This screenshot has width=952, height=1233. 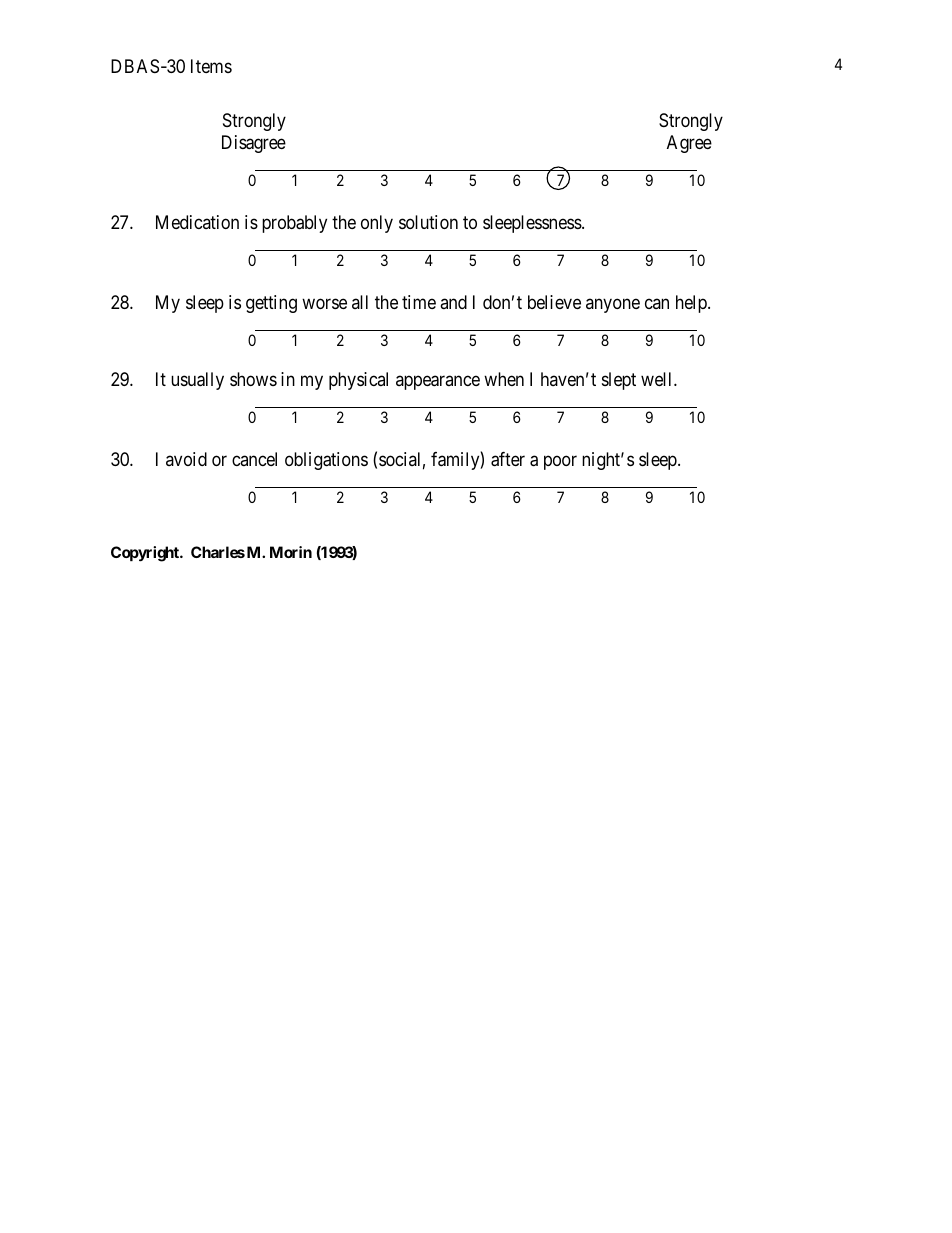 What do you see at coordinates (197, 222) in the screenshot?
I see `Medication` at bounding box center [197, 222].
